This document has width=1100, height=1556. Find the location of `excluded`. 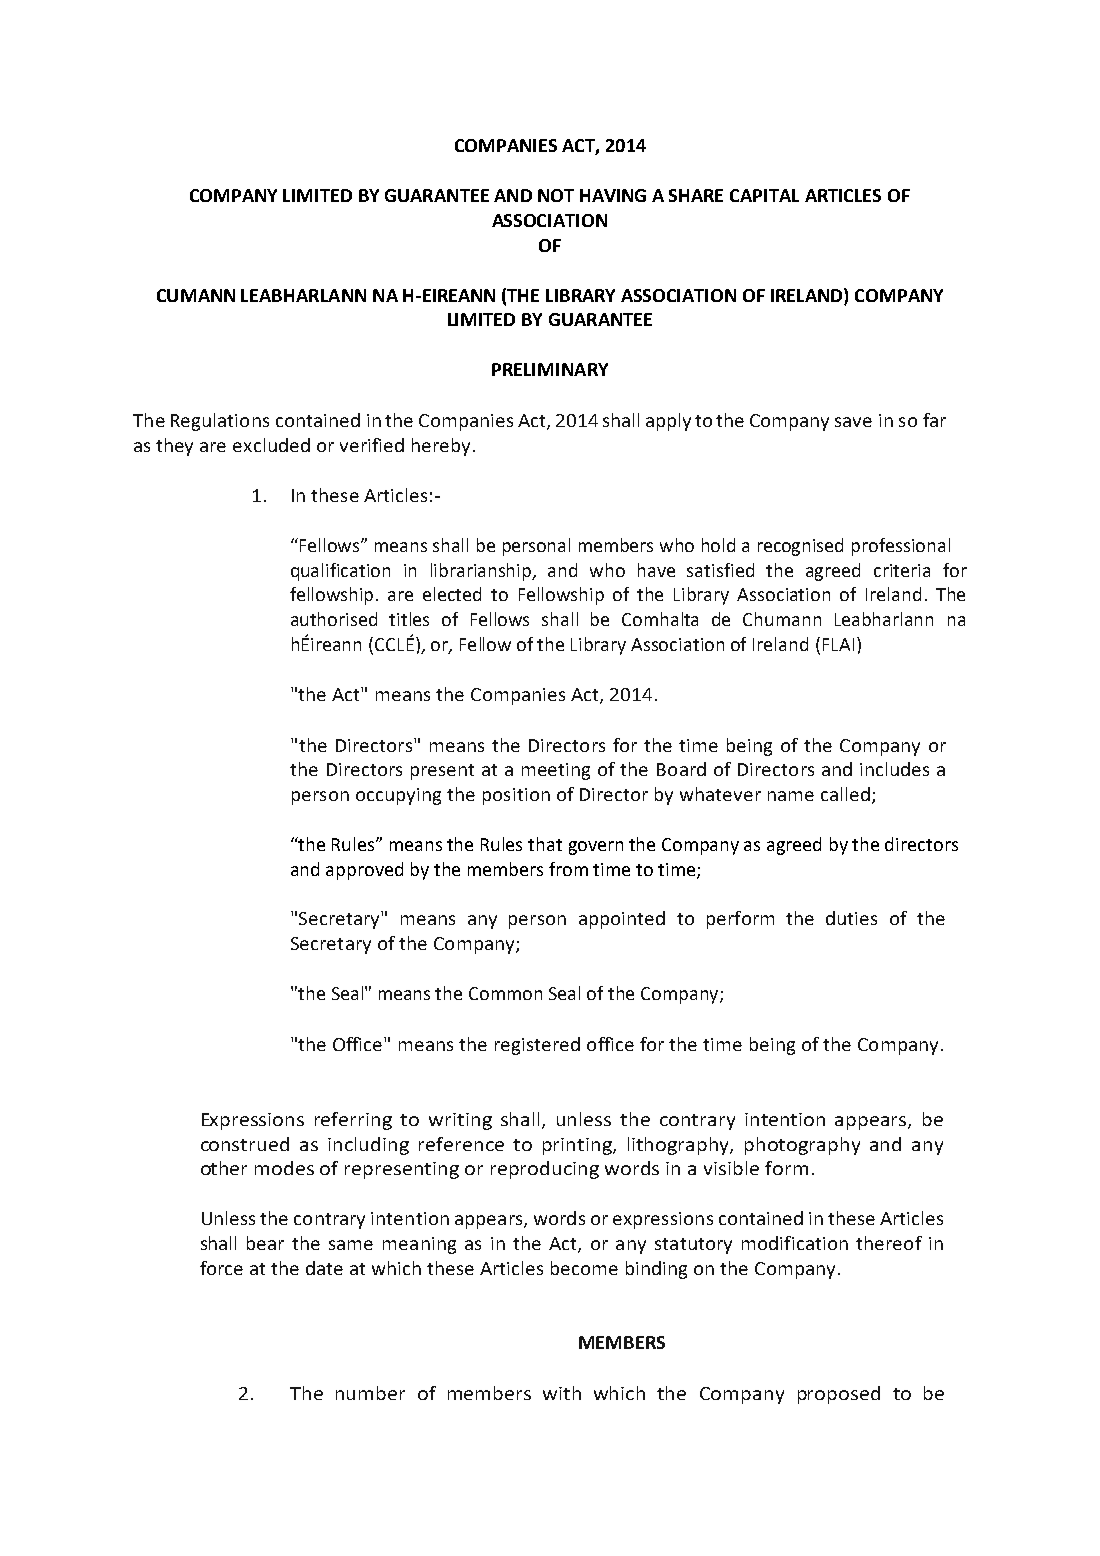

excluded is located at coordinates (271, 445).
